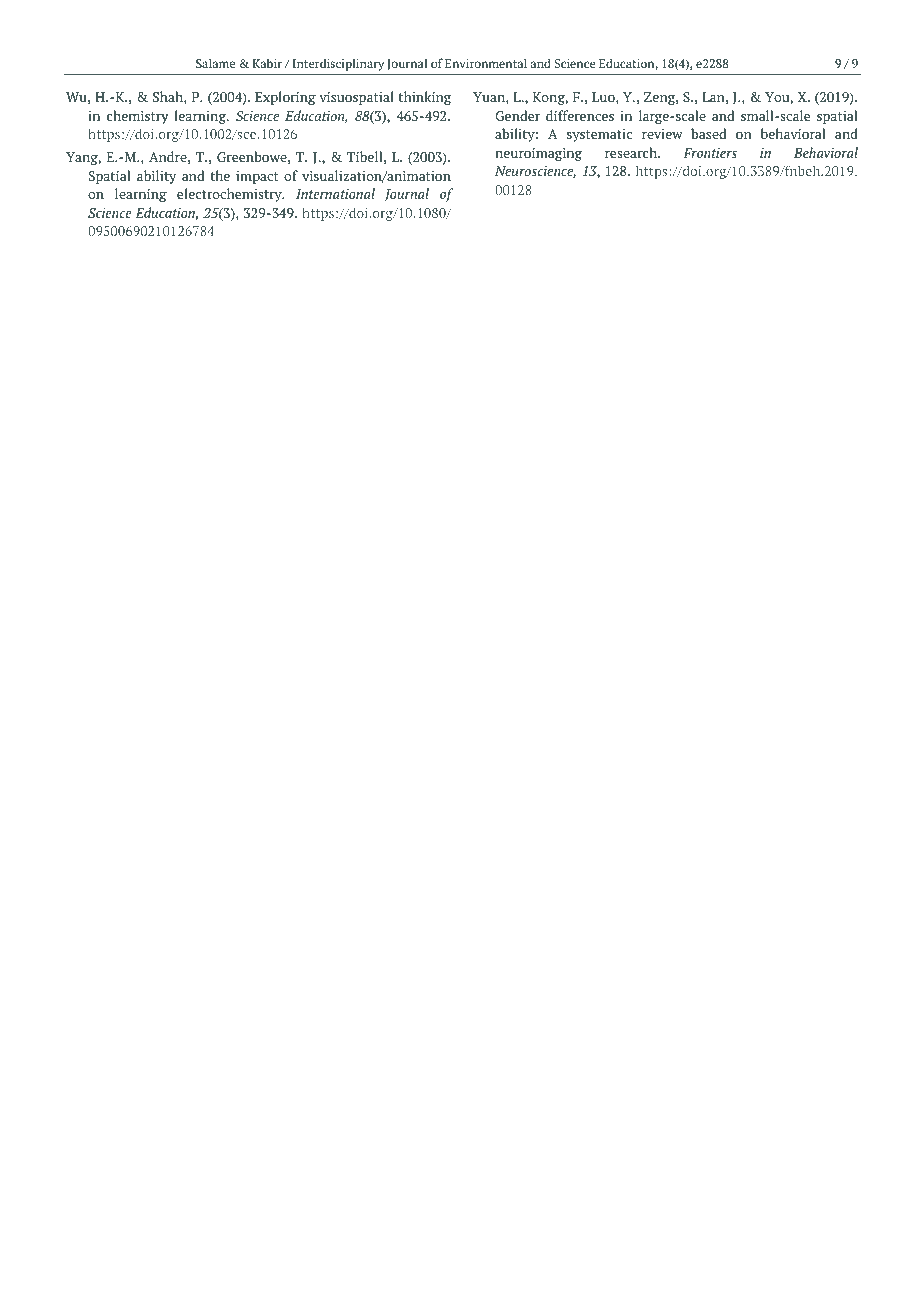 The height and width of the screenshot is (1307, 924). I want to click on review, so click(662, 134).
